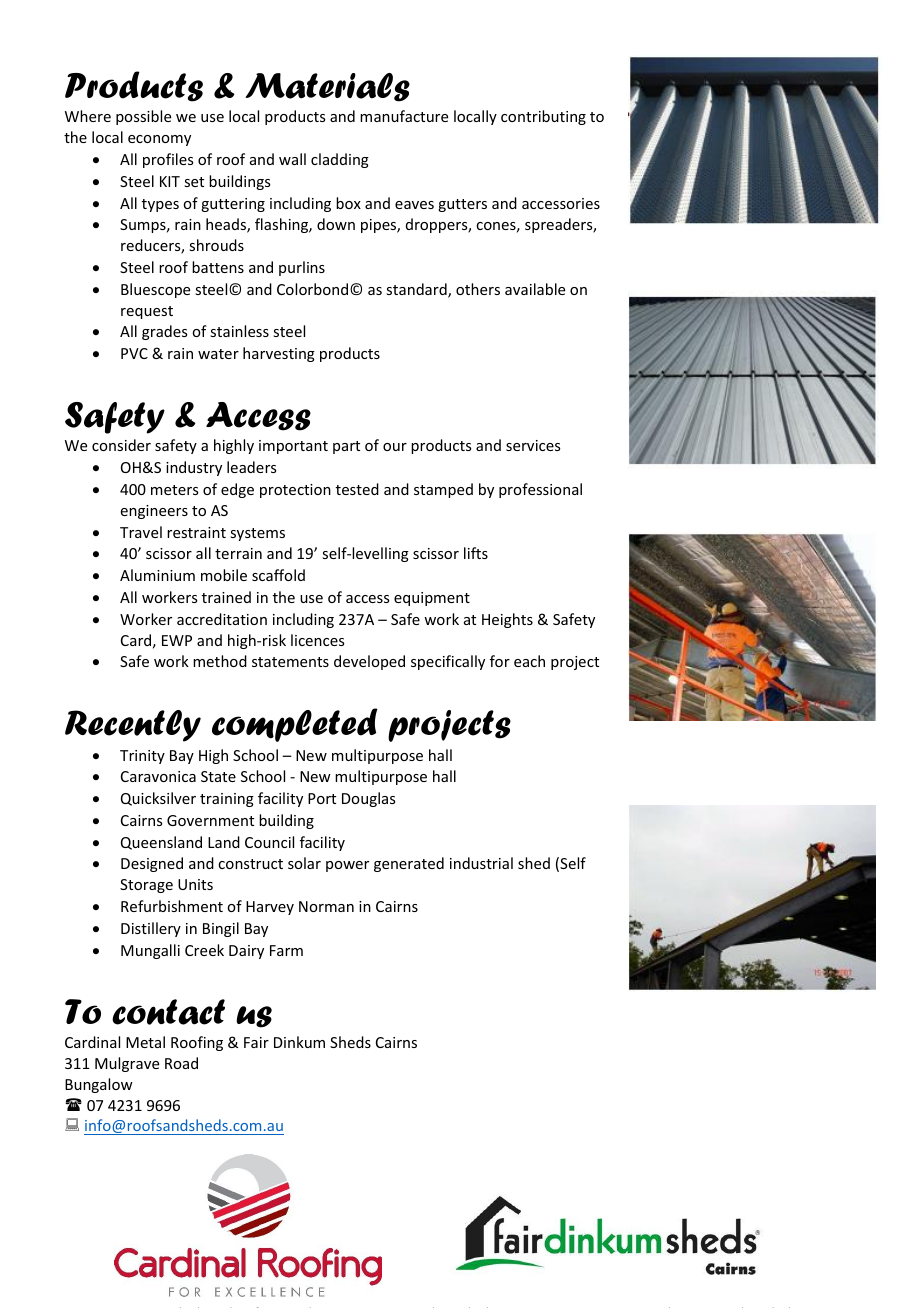  What do you see at coordinates (143, 117) in the image?
I see `possible` at bounding box center [143, 117].
